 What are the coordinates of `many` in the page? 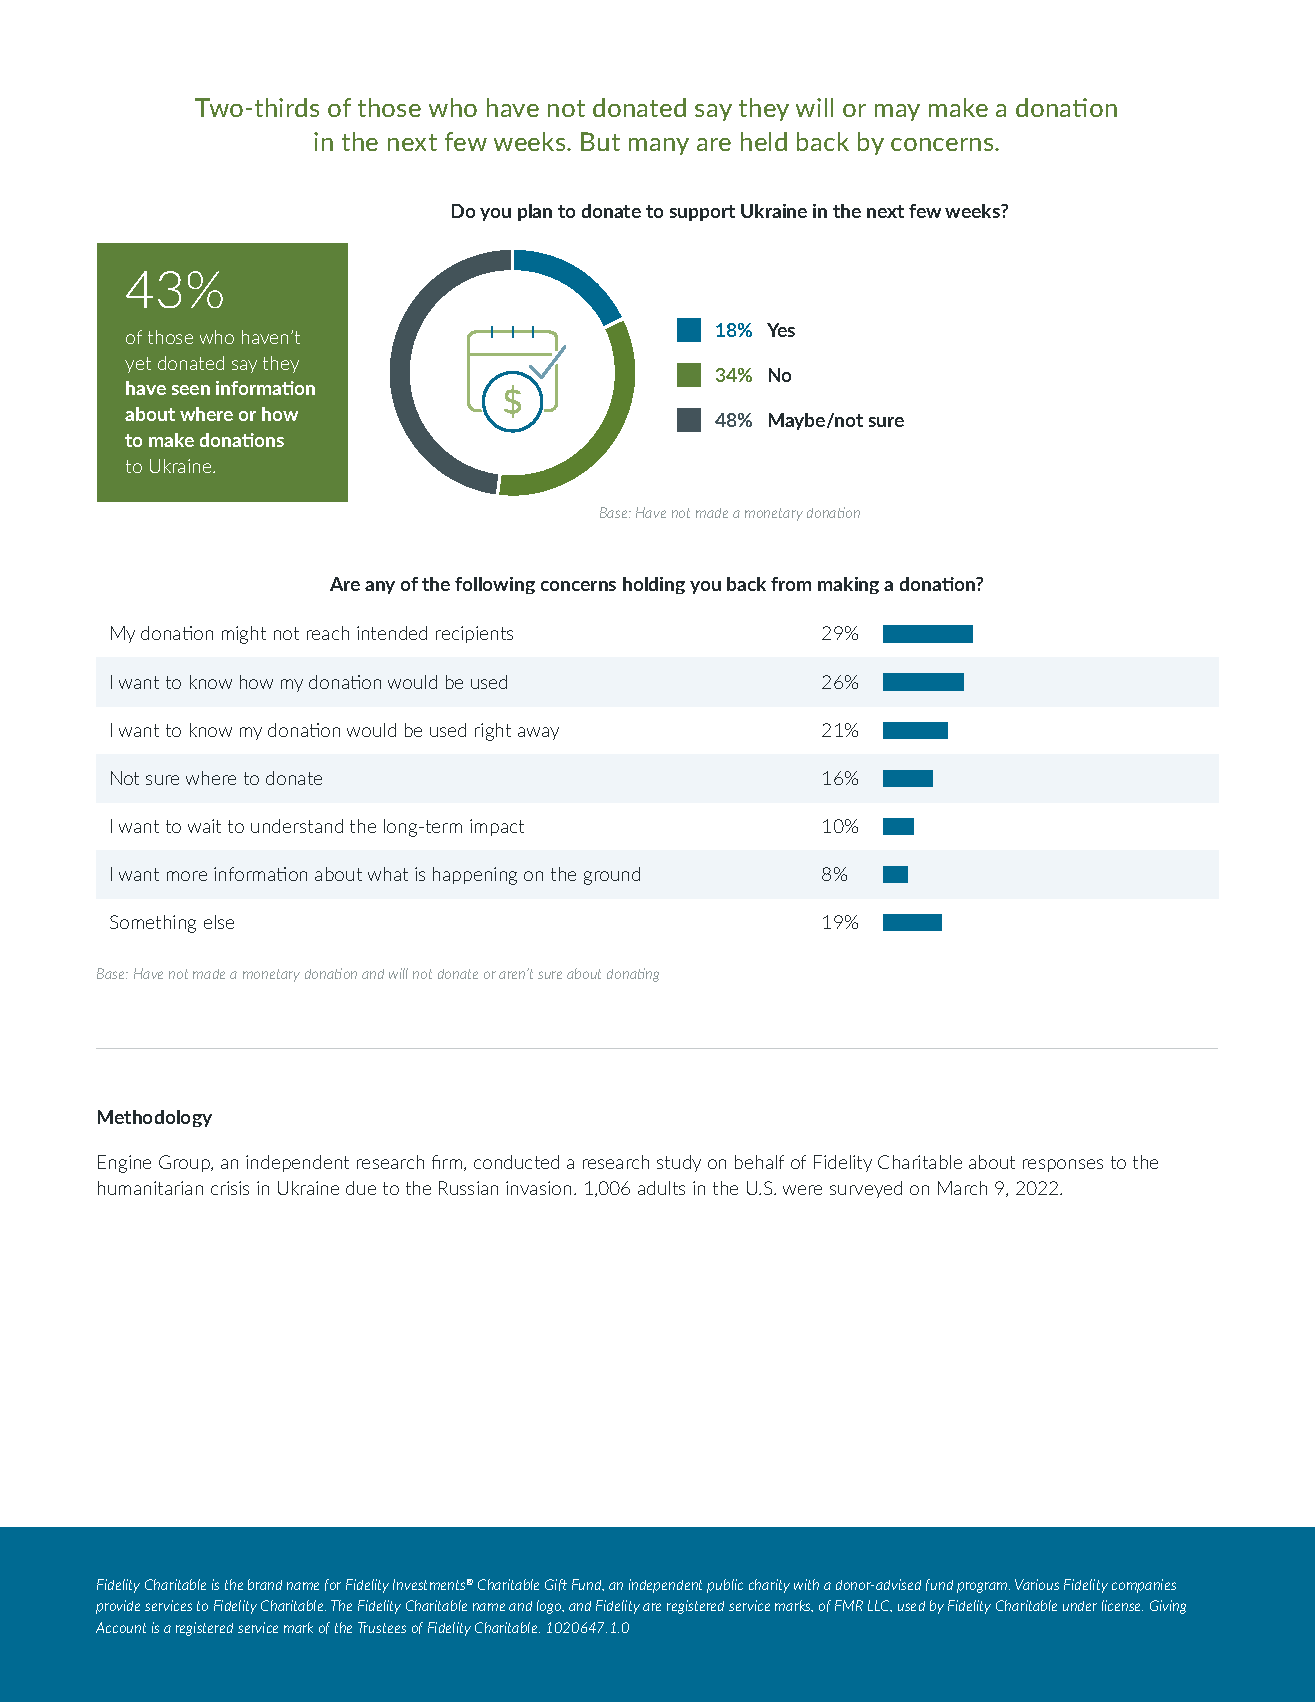 It's located at (659, 146).
